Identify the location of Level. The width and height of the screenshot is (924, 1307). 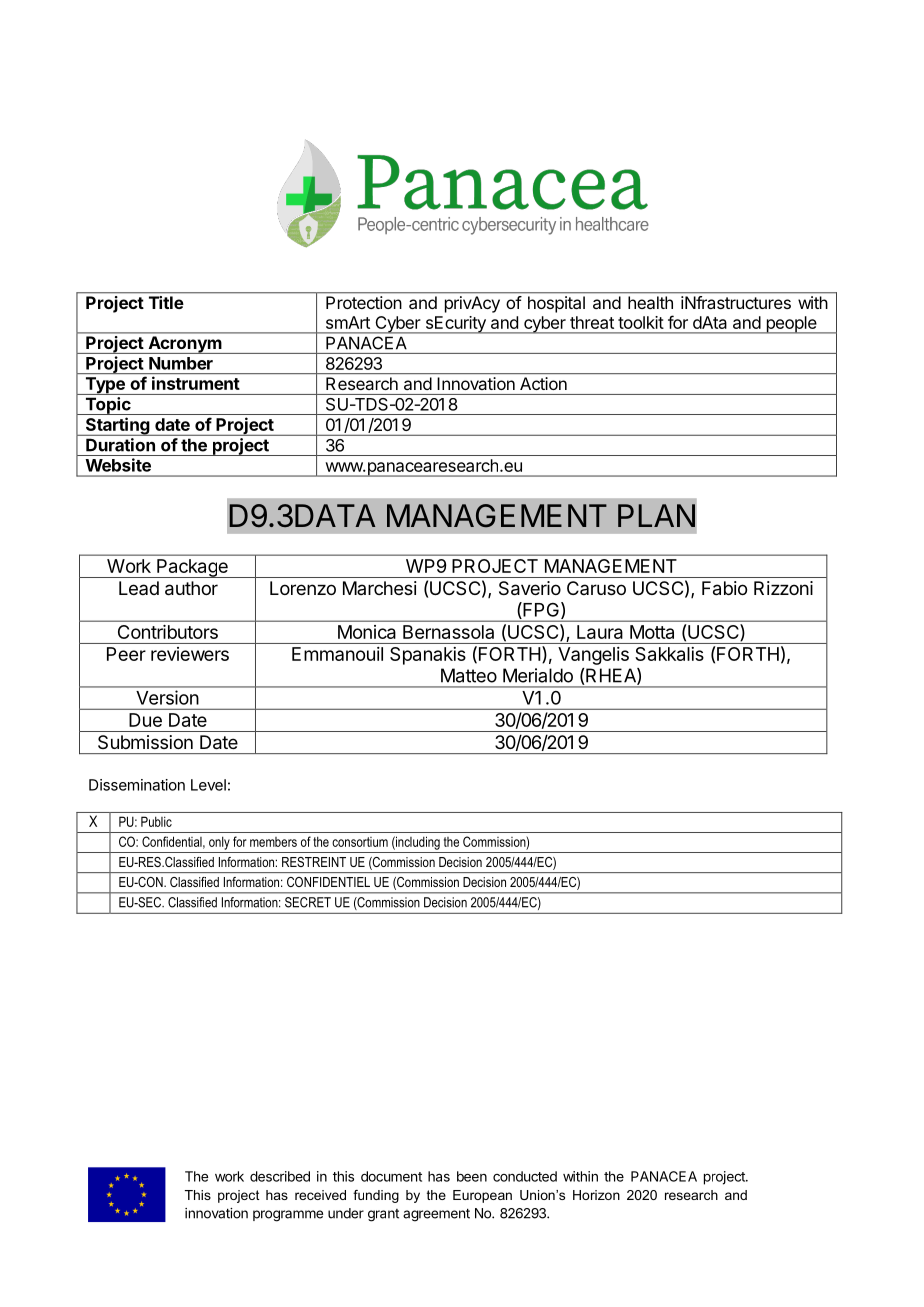
(208, 785).
